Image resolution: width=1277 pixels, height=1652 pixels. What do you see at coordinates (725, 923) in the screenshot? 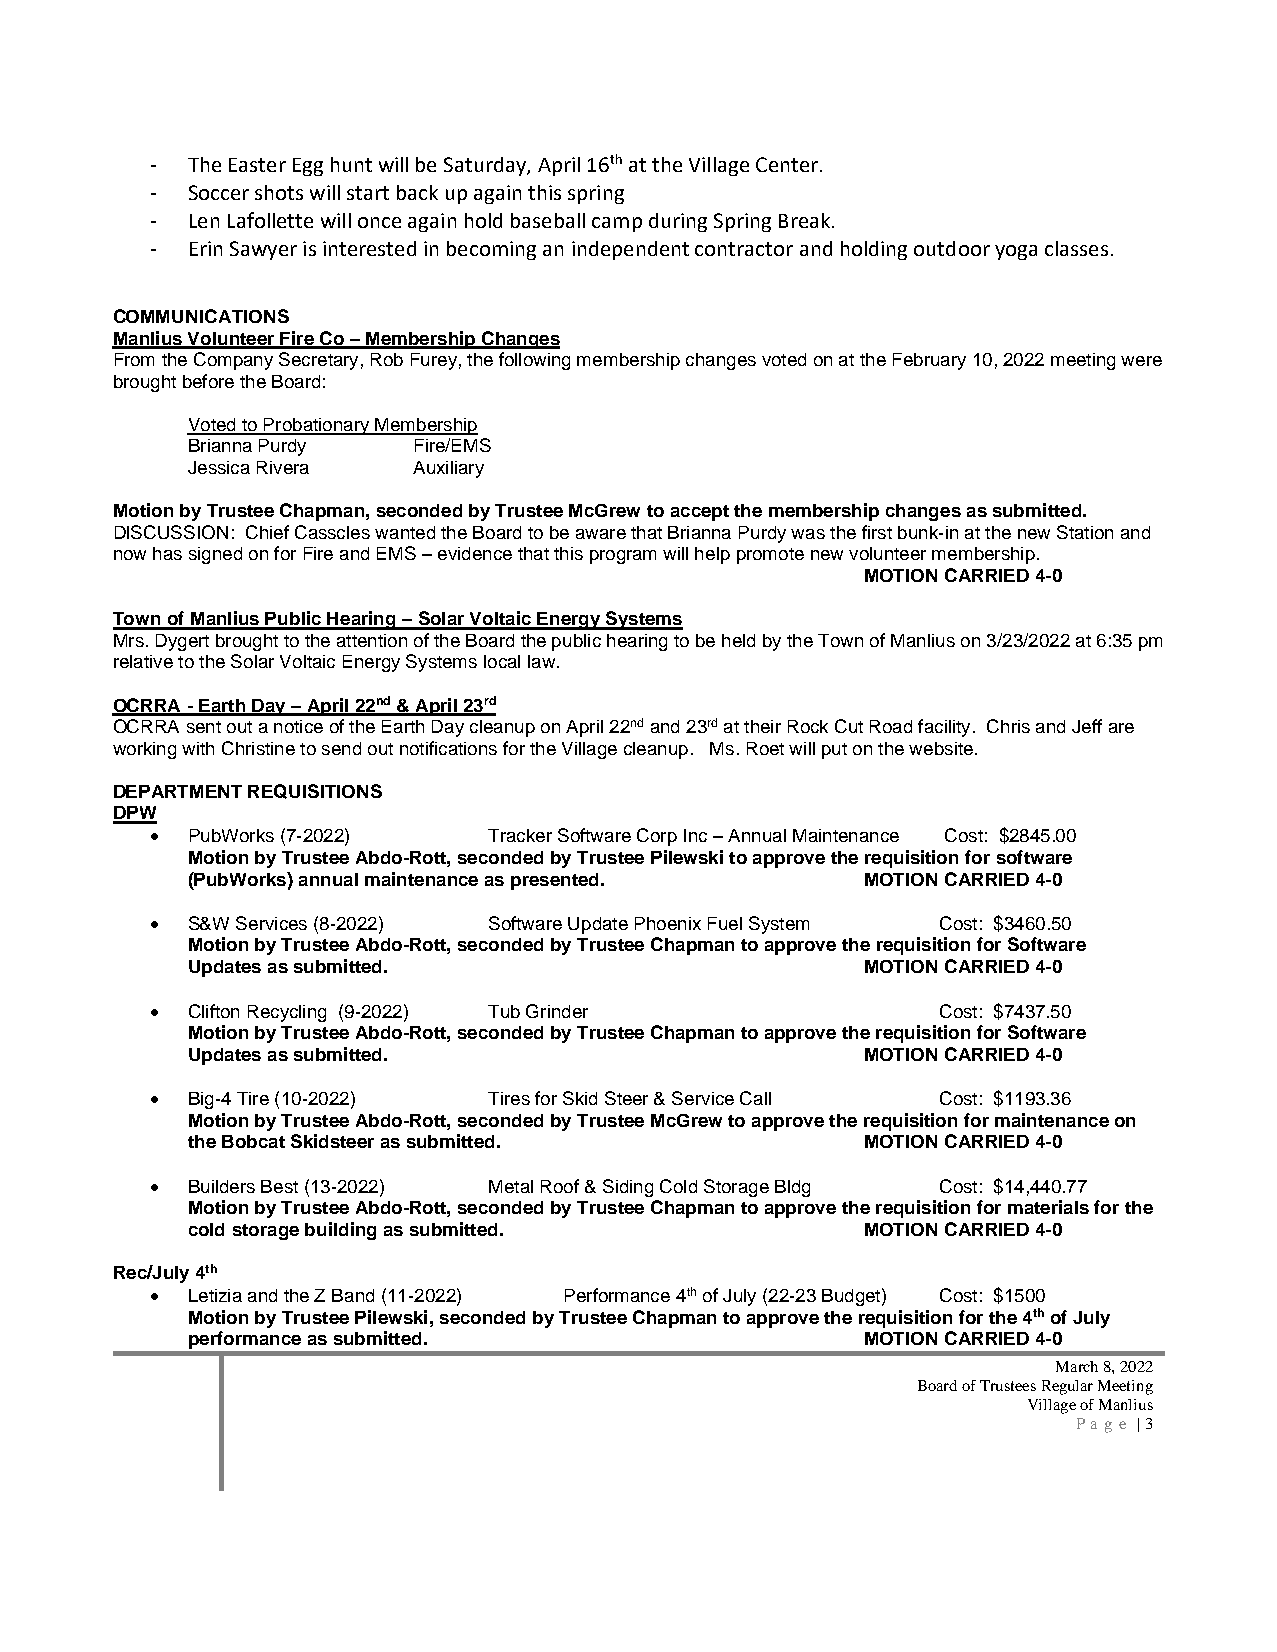
I see `Fuel` at bounding box center [725, 923].
